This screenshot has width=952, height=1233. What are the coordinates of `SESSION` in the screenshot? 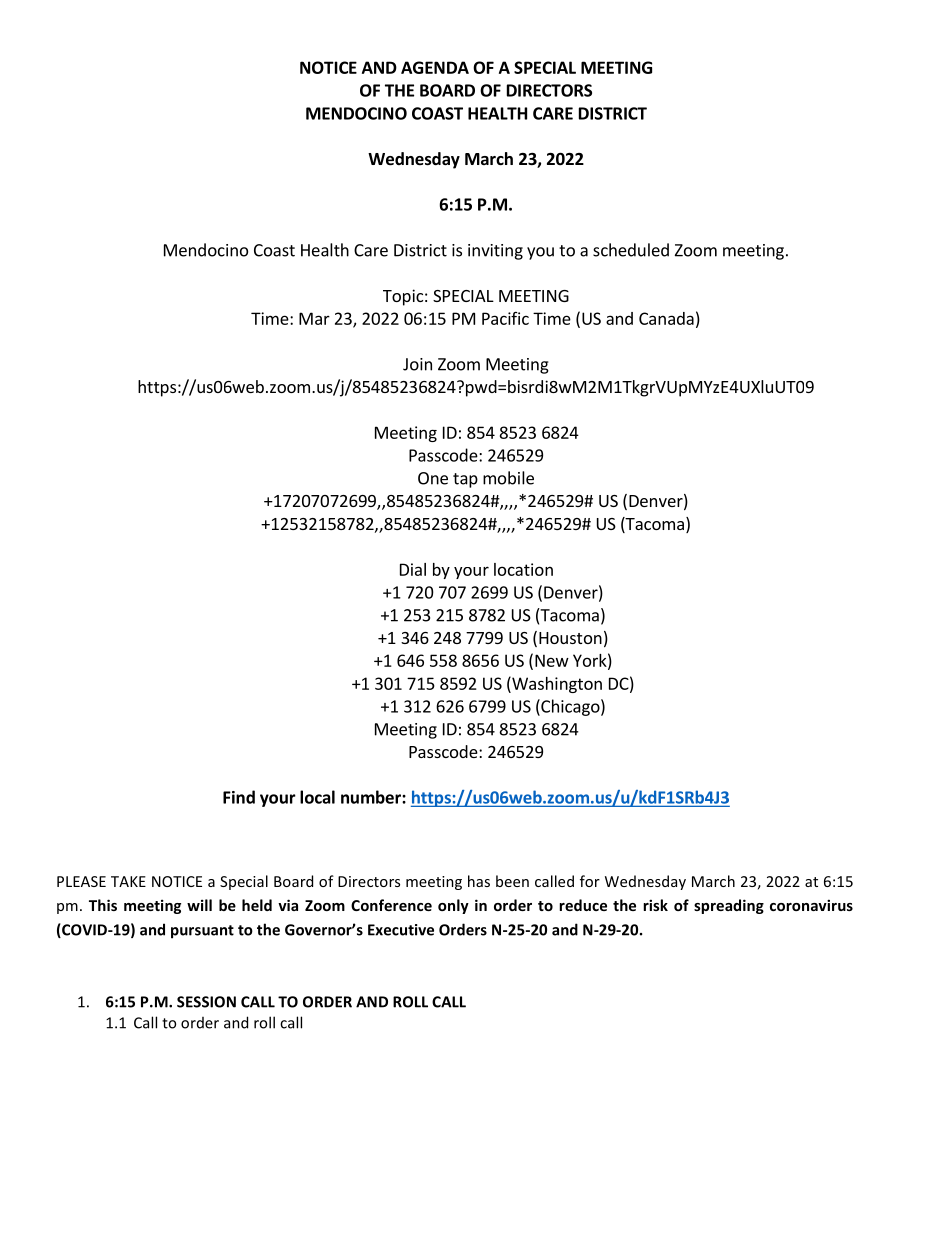 It's located at (206, 1002).
